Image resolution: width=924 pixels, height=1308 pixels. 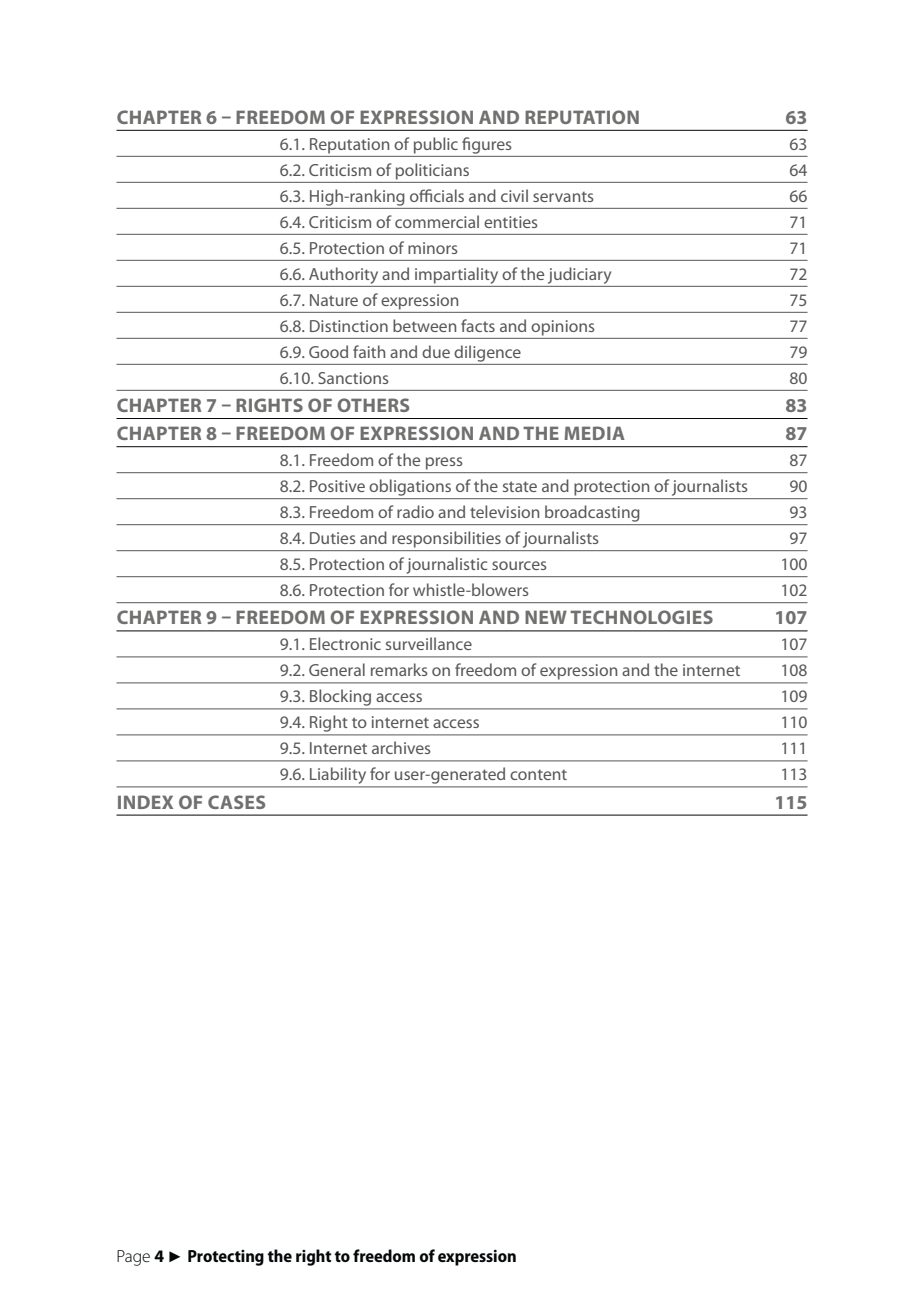 What do you see at coordinates (594, 433) in the screenshot?
I see `MEDIA` at bounding box center [594, 433].
